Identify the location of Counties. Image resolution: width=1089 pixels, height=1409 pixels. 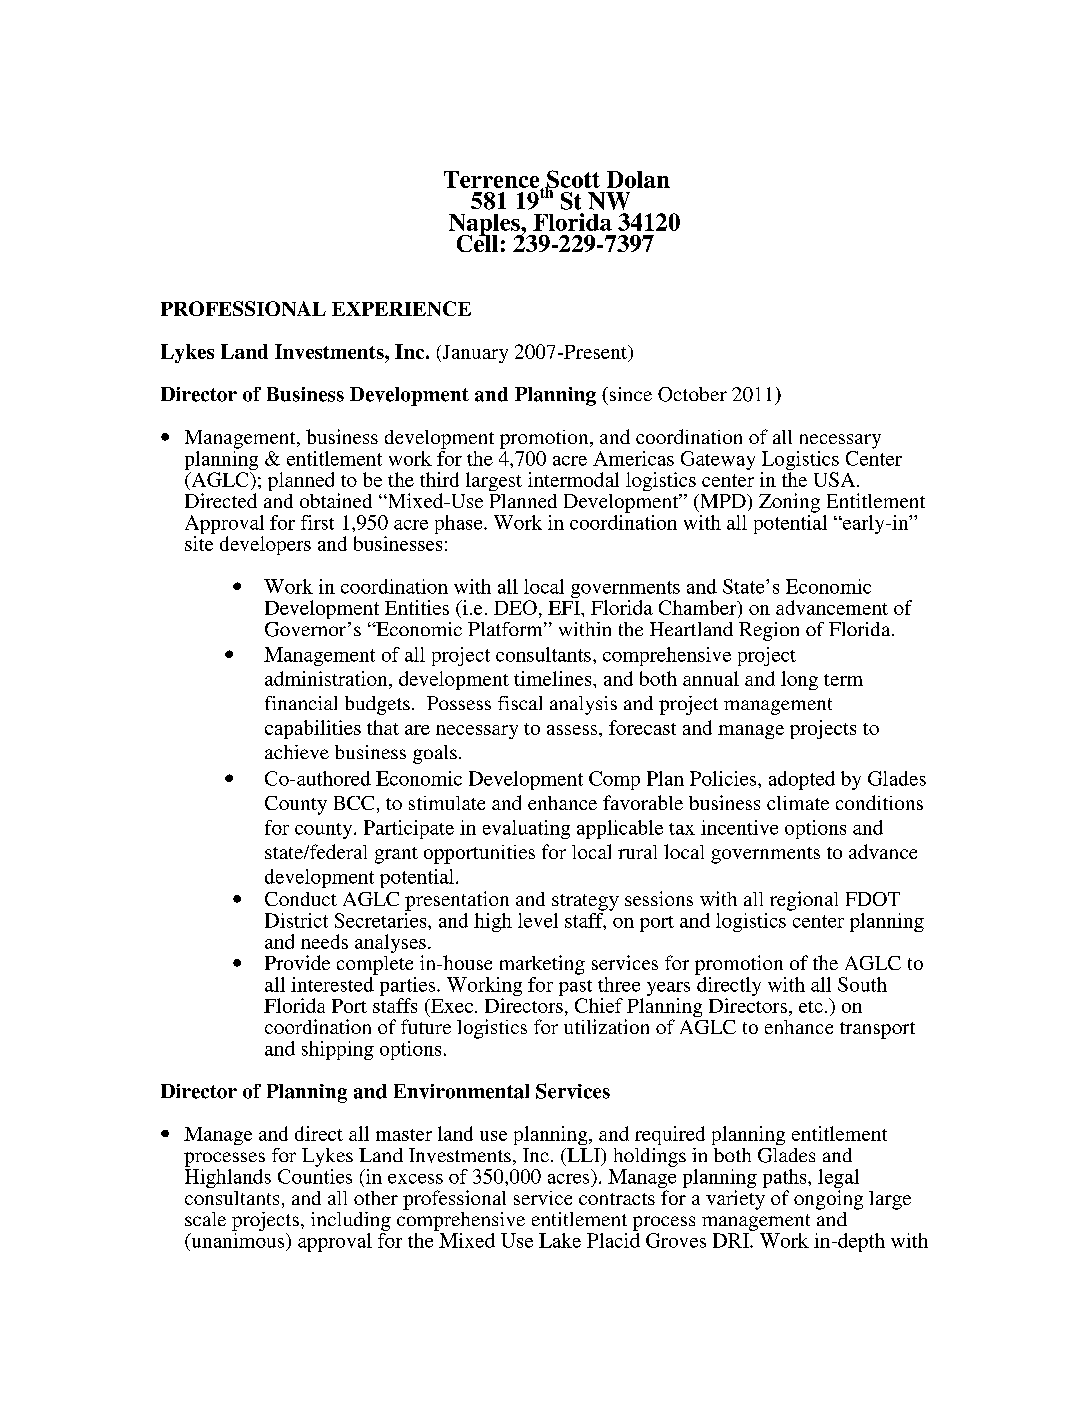
(315, 1176).
